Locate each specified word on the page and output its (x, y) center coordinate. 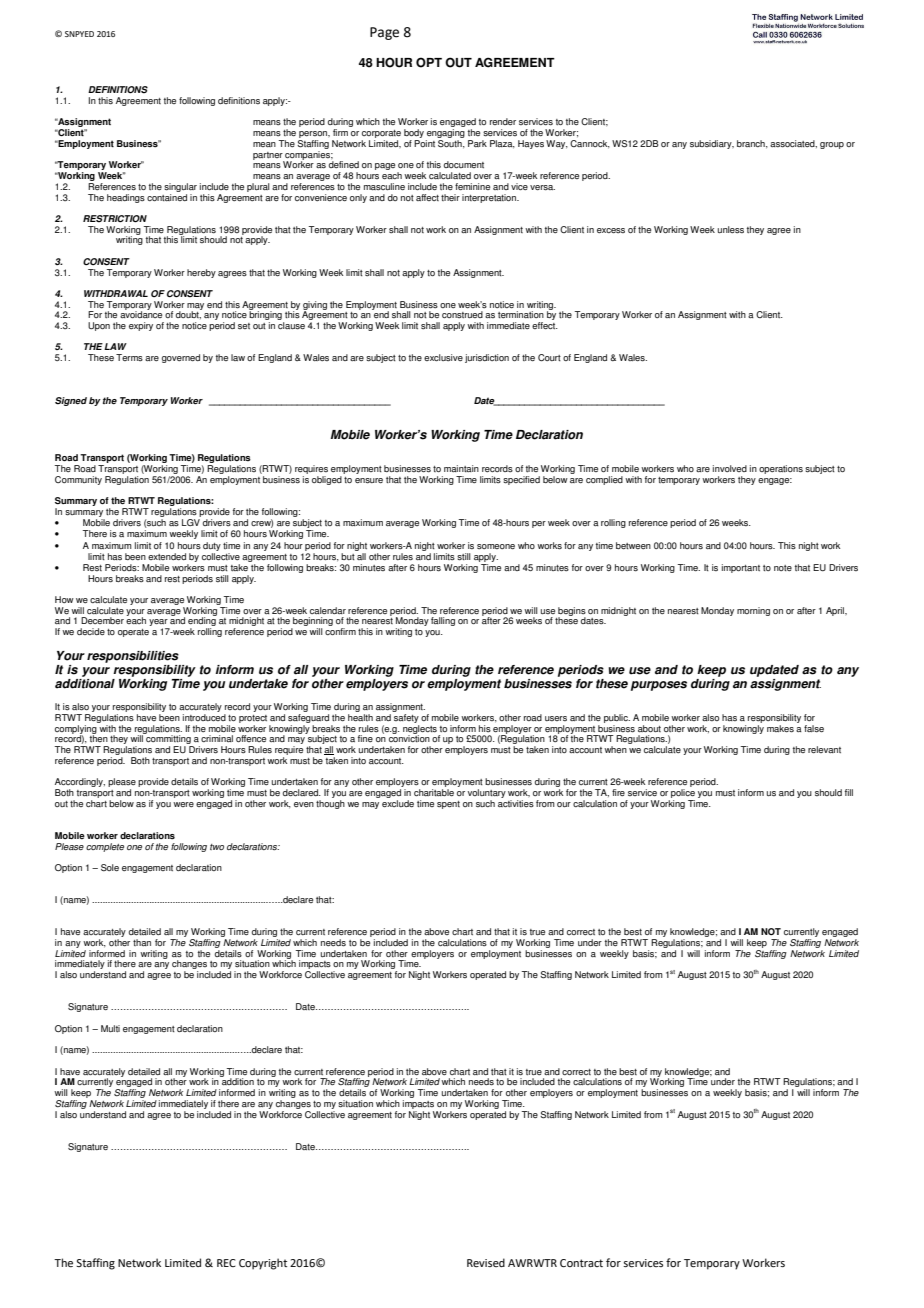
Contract (581, 1263)
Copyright (263, 1264)
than (142, 942)
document (464, 164)
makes (780, 729)
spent (448, 805)
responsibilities (133, 657)
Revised (486, 1262)
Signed (71, 401)
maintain (461, 468)
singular (180, 187)
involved (730, 468)
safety (406, 720)
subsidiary (712, 144)
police (683, 793)
